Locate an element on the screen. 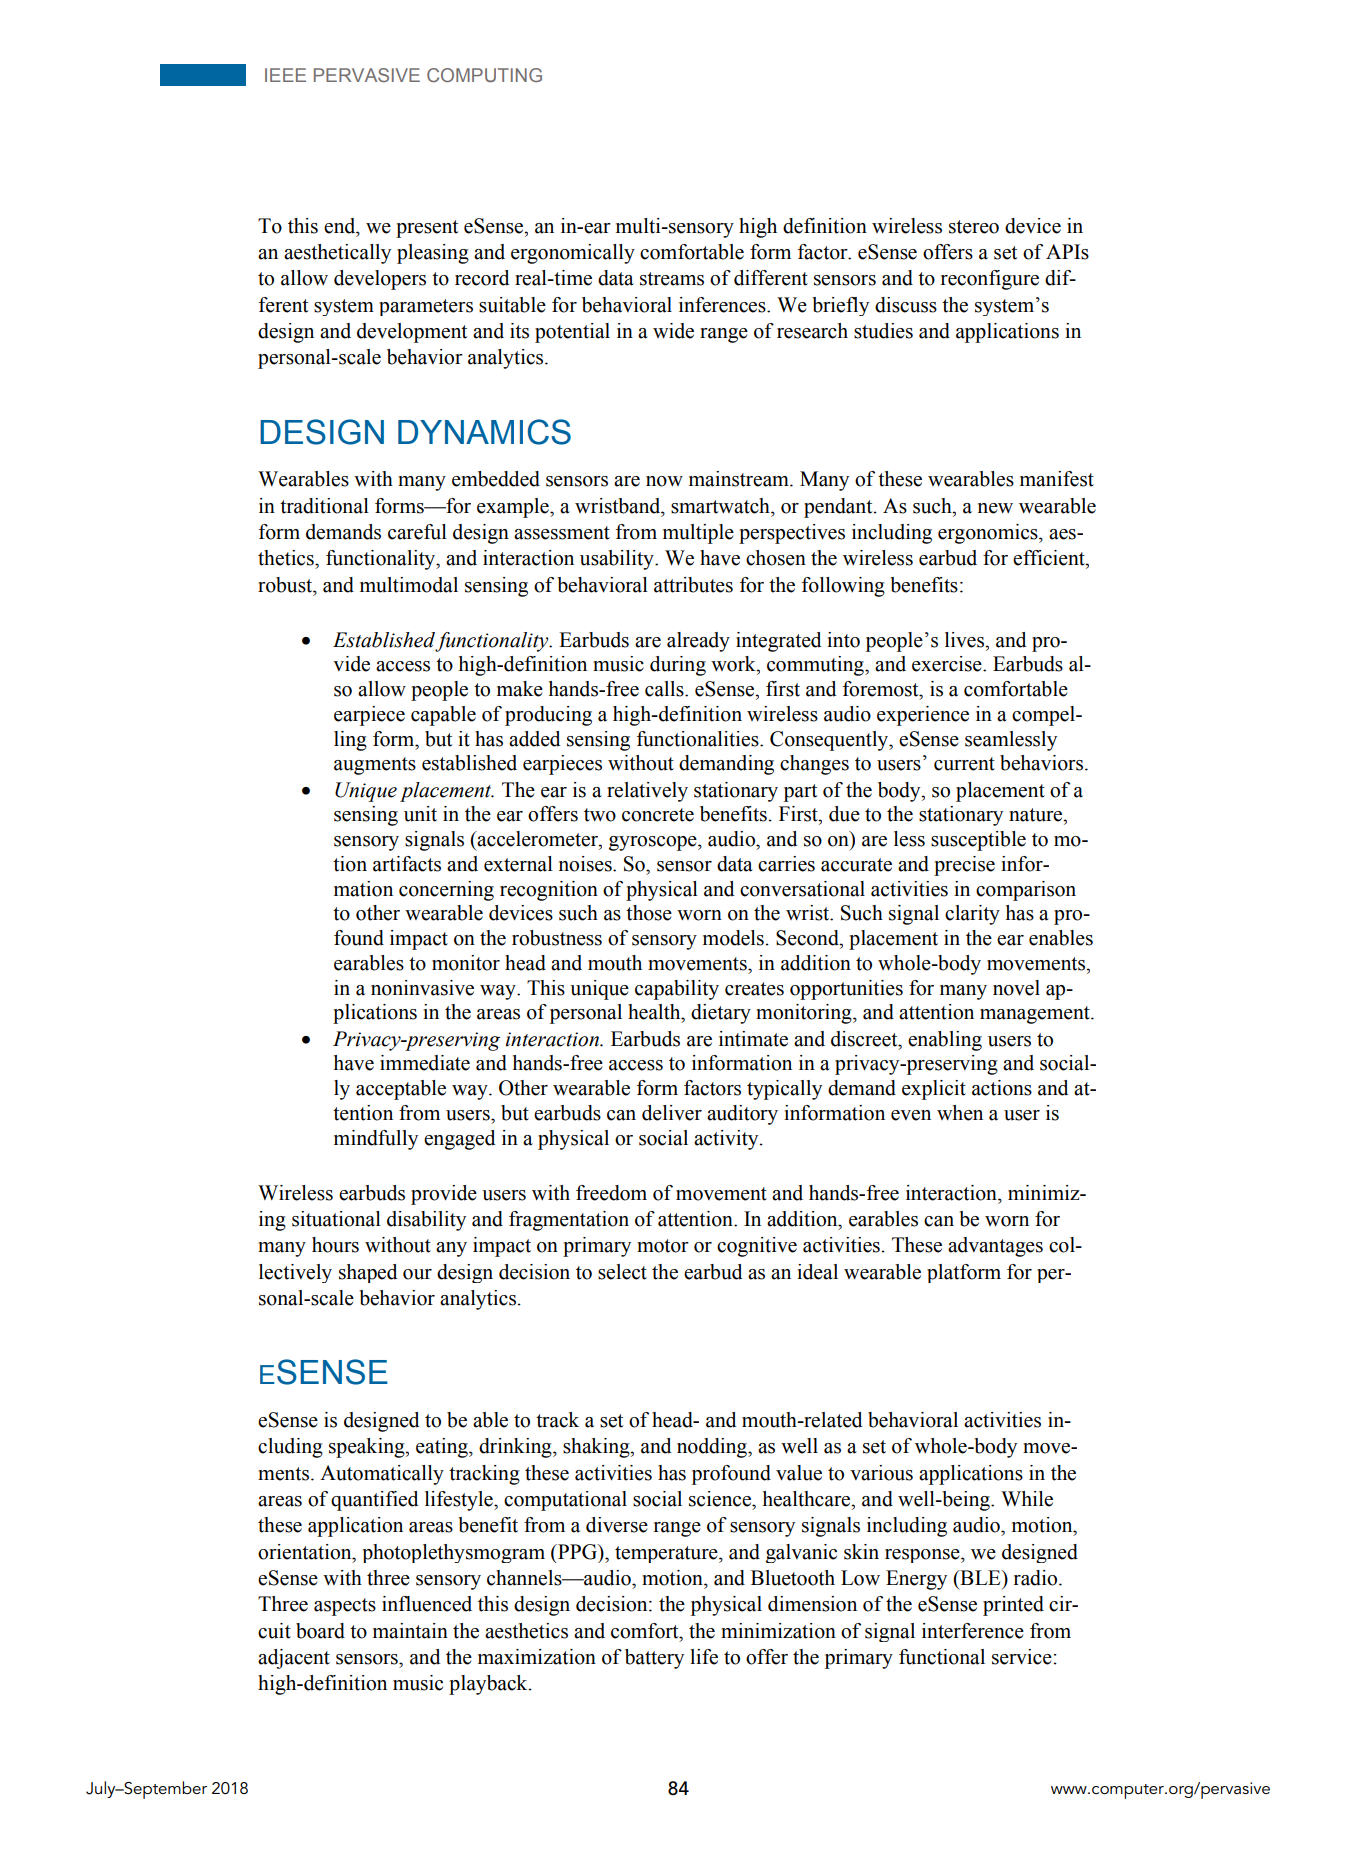  calls is located at coordinates (665, 689).
